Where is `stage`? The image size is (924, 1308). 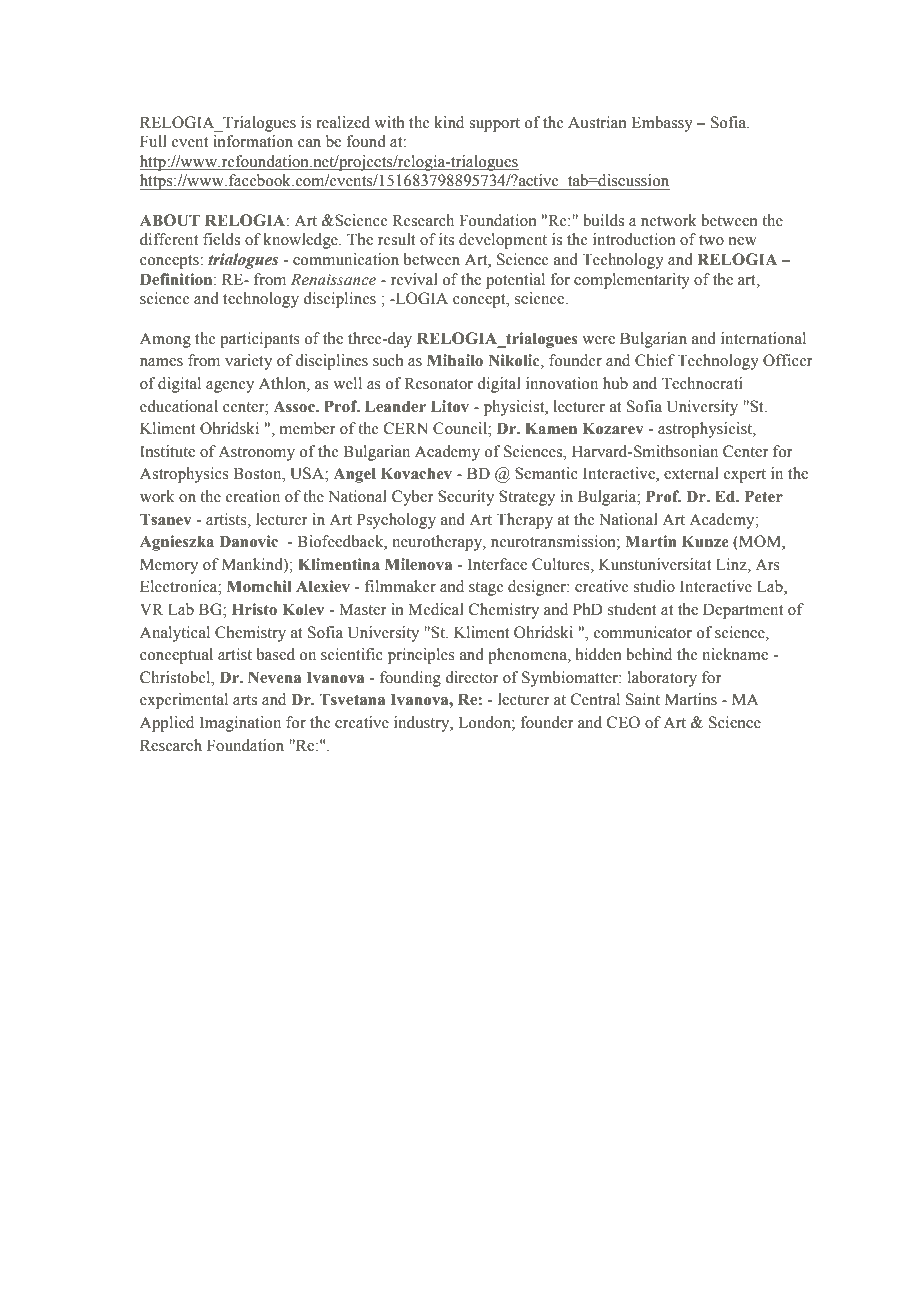
stage is located at coordinates (486, 589).
